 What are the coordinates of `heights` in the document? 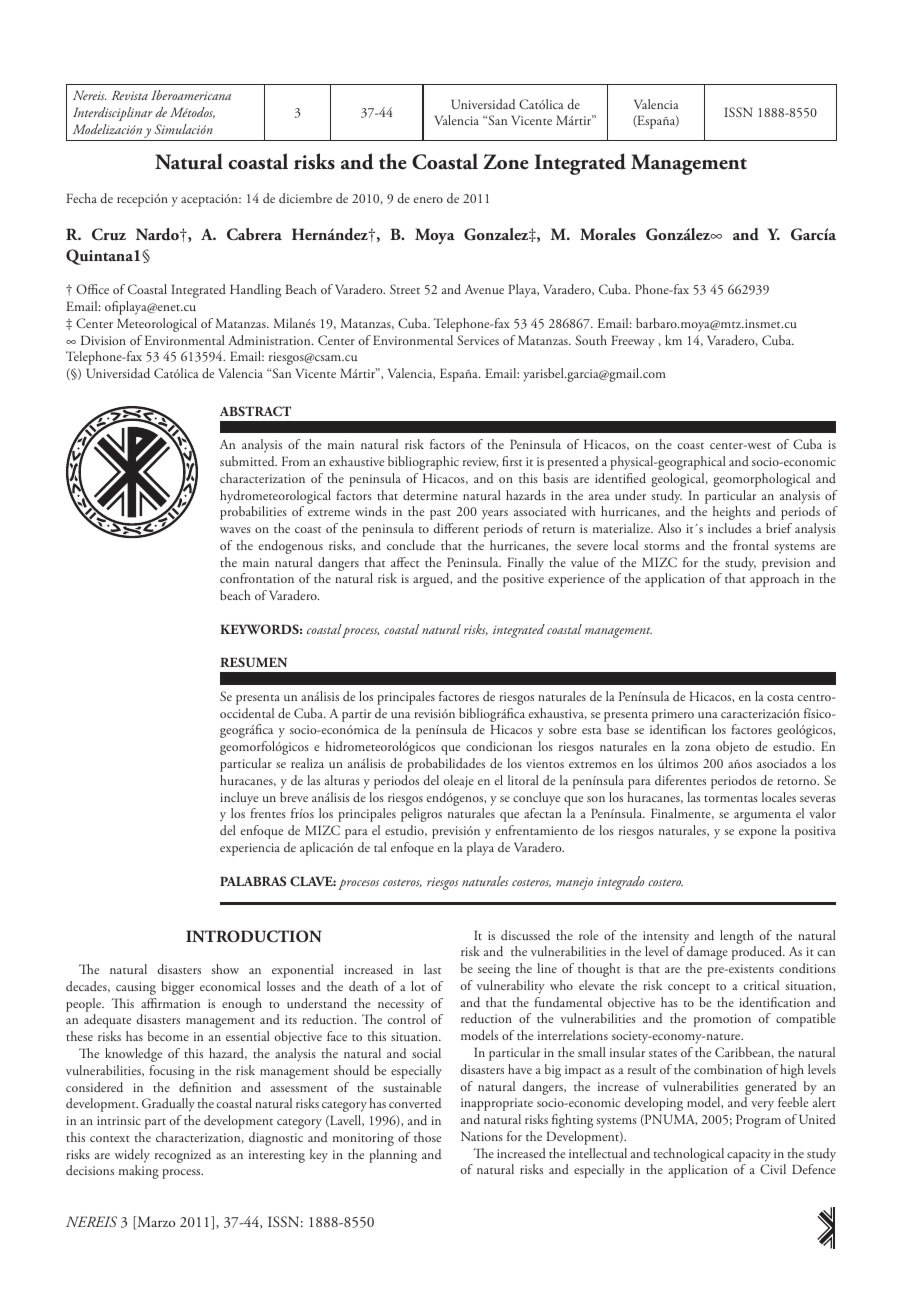 It's located at (732, 513).
